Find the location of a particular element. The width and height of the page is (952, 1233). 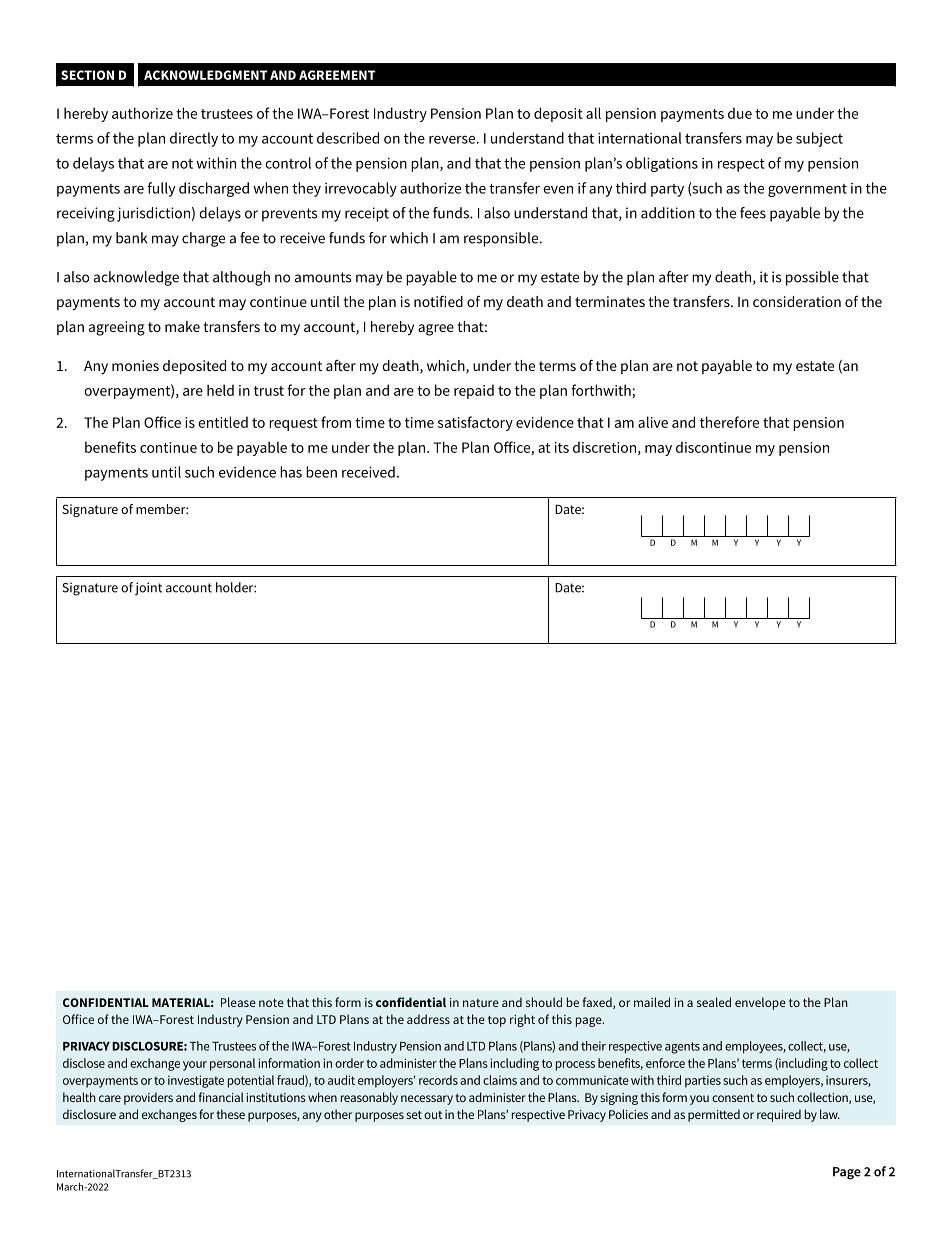

satisfactory is located at coordinates (475, 423).
